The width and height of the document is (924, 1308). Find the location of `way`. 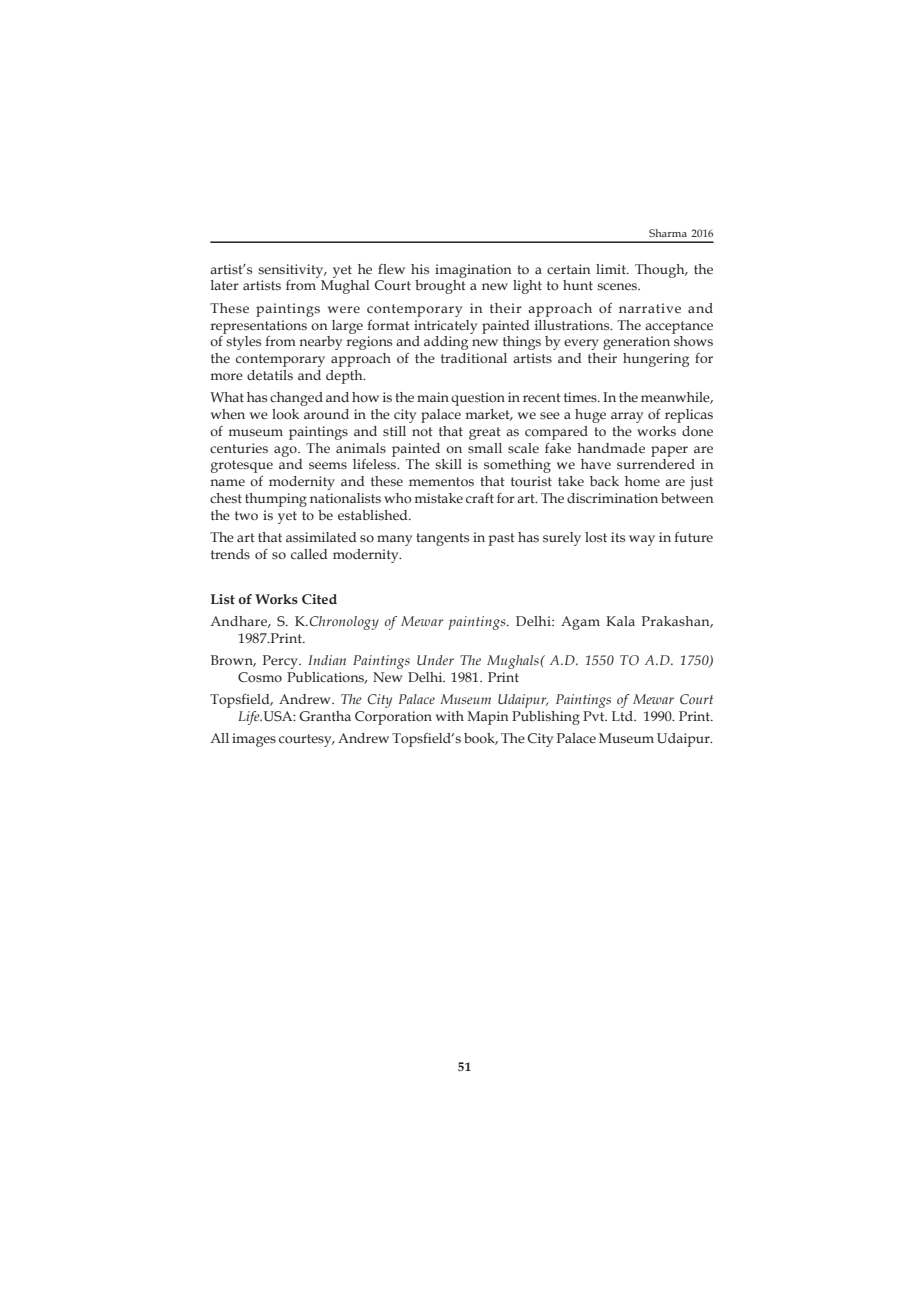

way is located at coordinates (642, 540).
